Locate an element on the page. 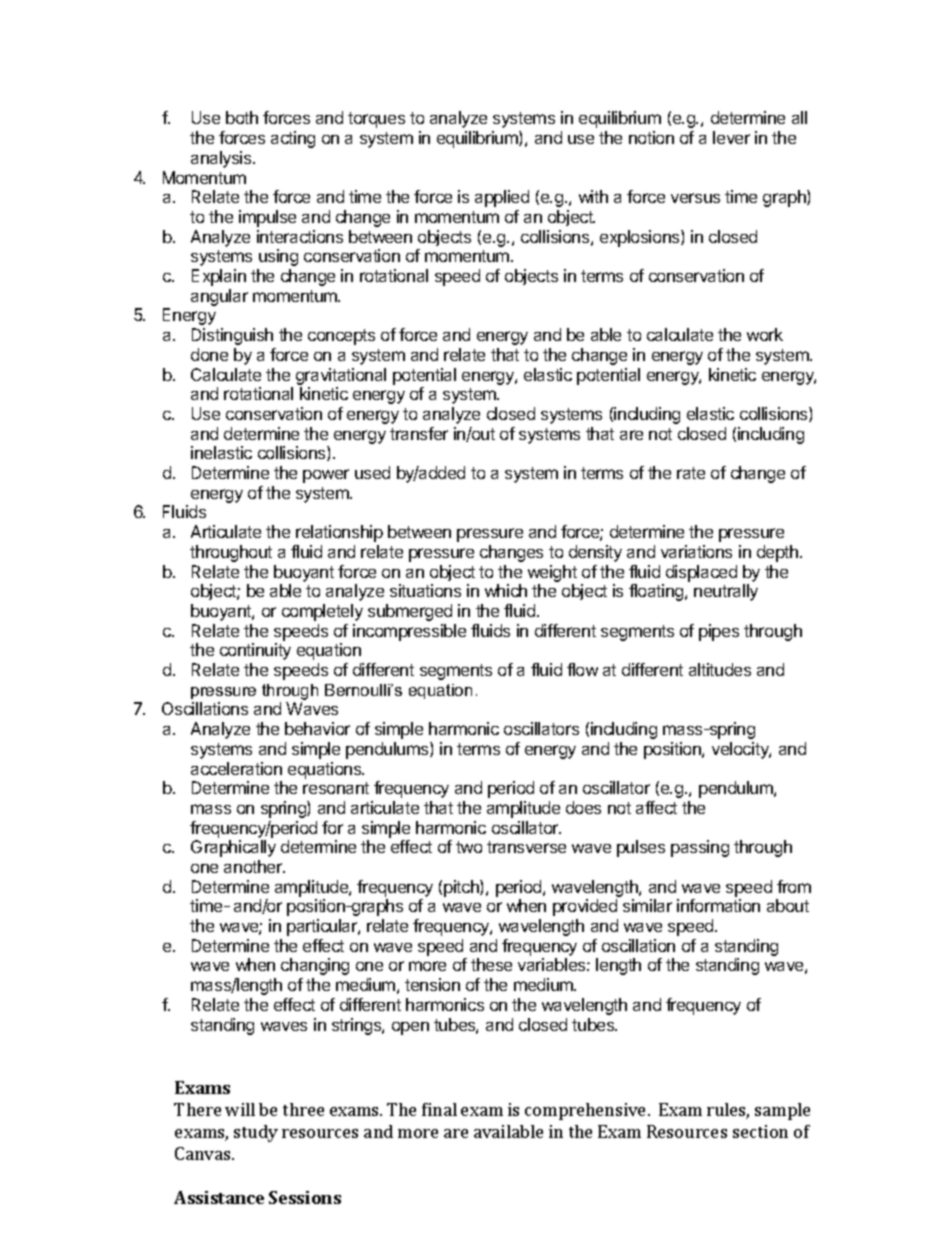 The height and width of the image is (1233, 952). transfer is located at coordinates (419, 433).
